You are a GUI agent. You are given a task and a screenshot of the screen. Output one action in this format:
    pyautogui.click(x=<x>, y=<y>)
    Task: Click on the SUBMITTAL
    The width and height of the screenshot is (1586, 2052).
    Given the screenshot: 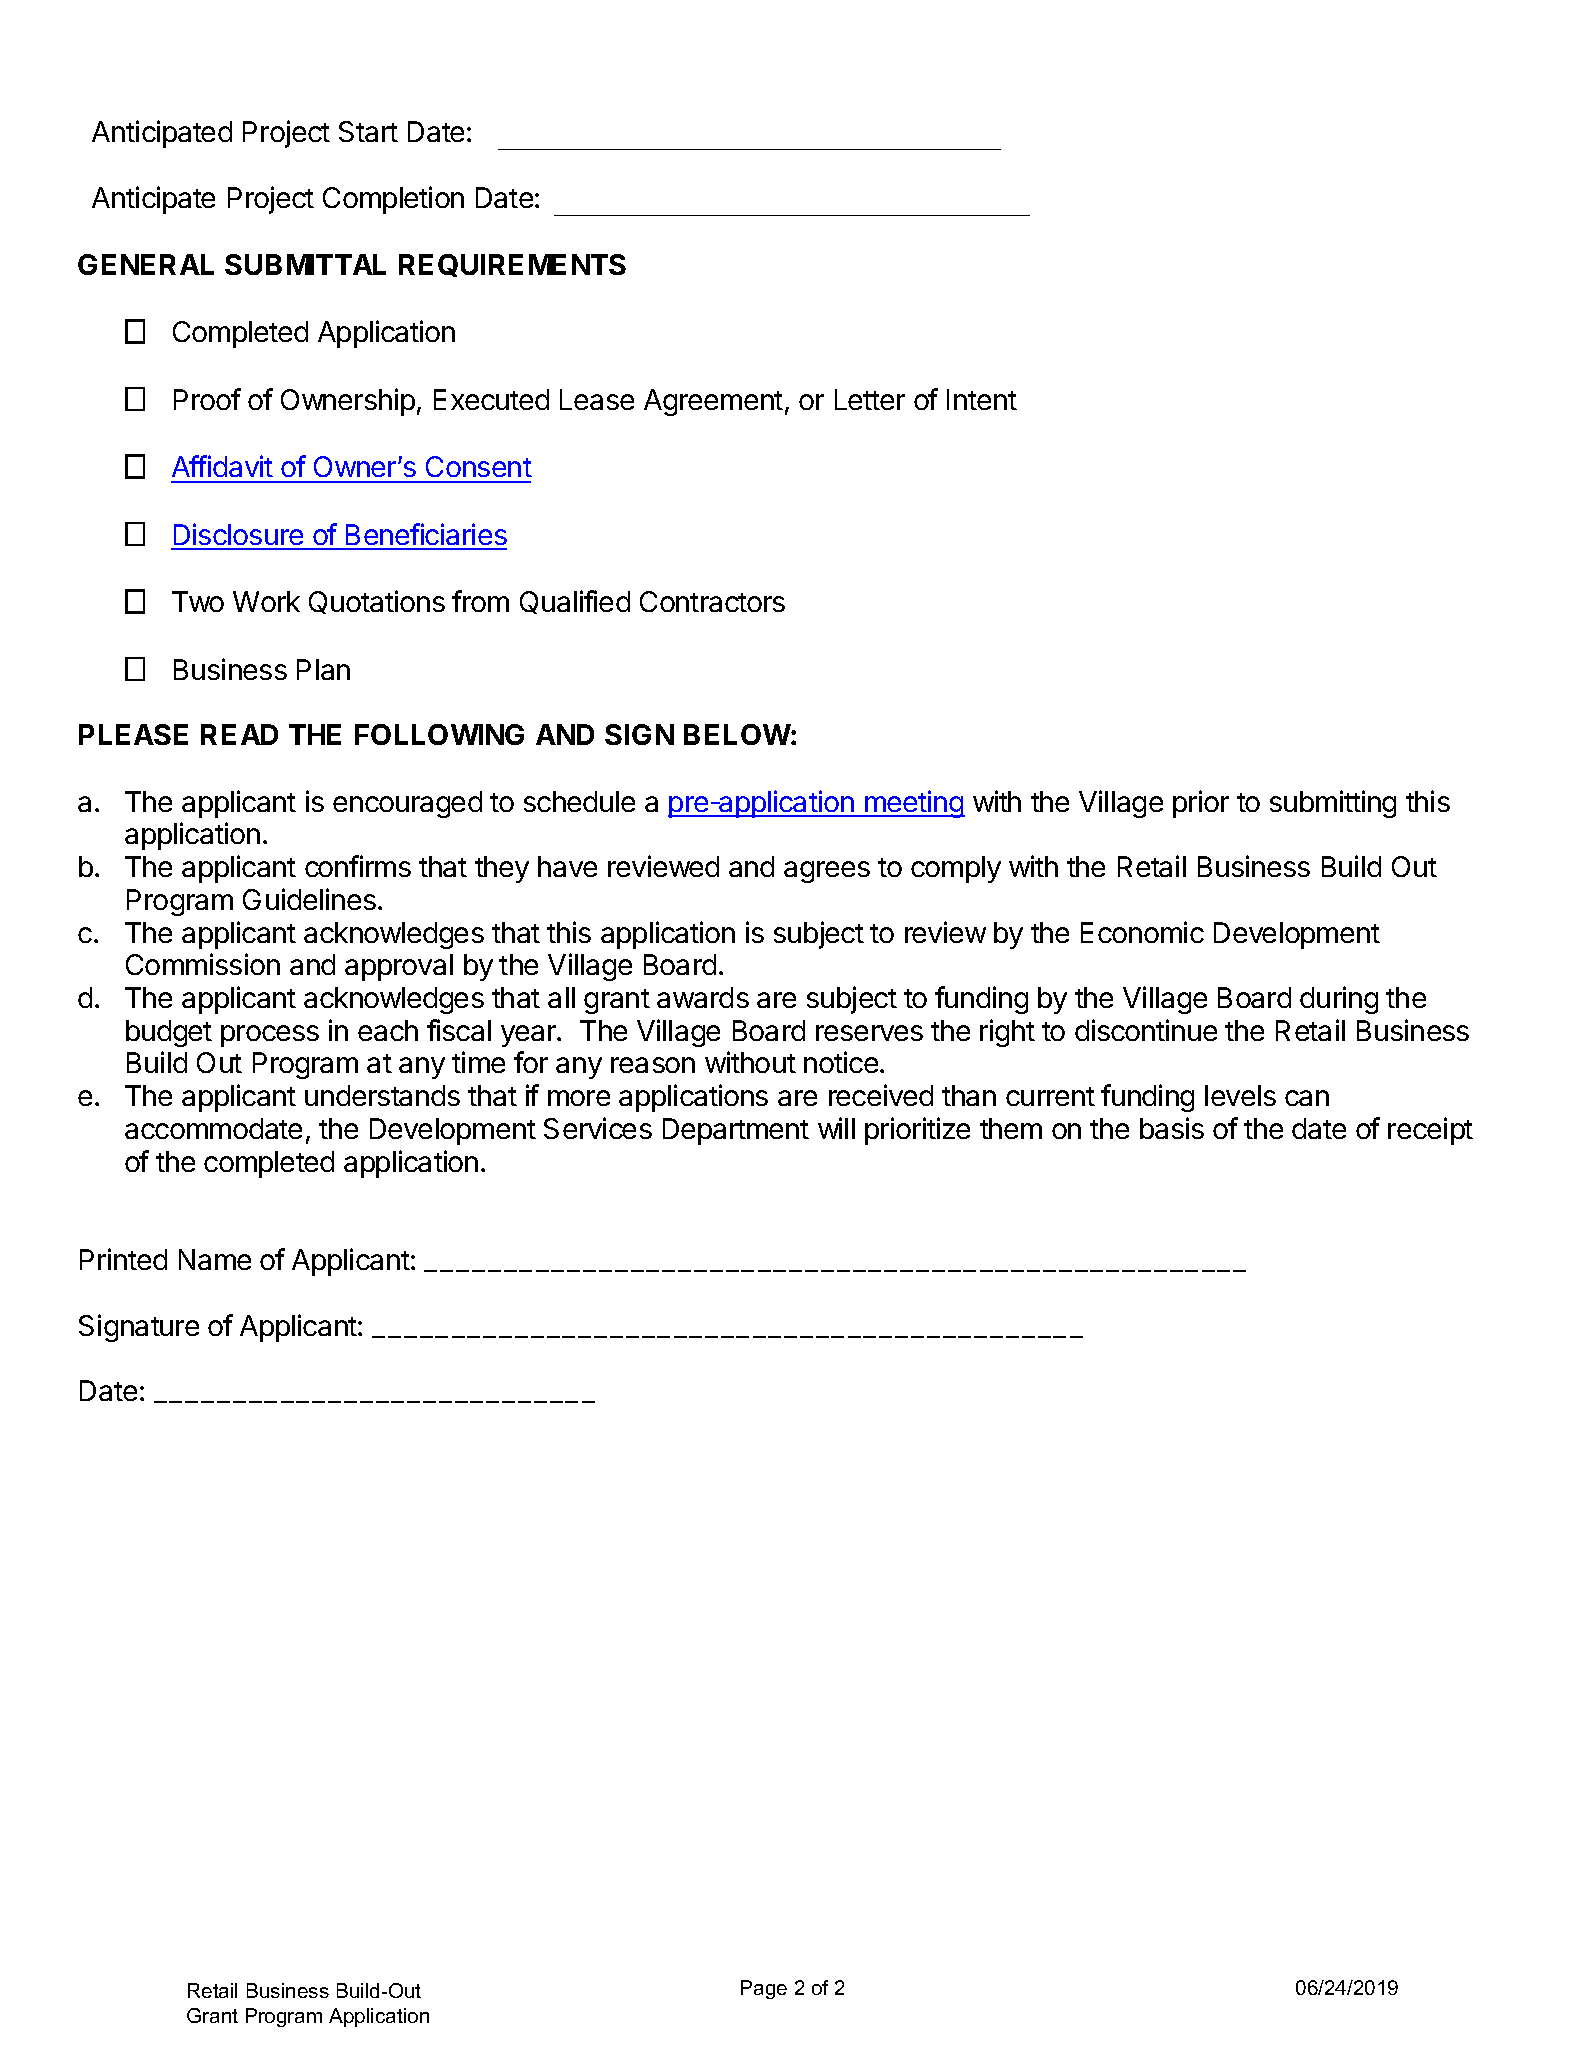 What is the action you would take?
    pyautogui.click(x=305, y=264)
